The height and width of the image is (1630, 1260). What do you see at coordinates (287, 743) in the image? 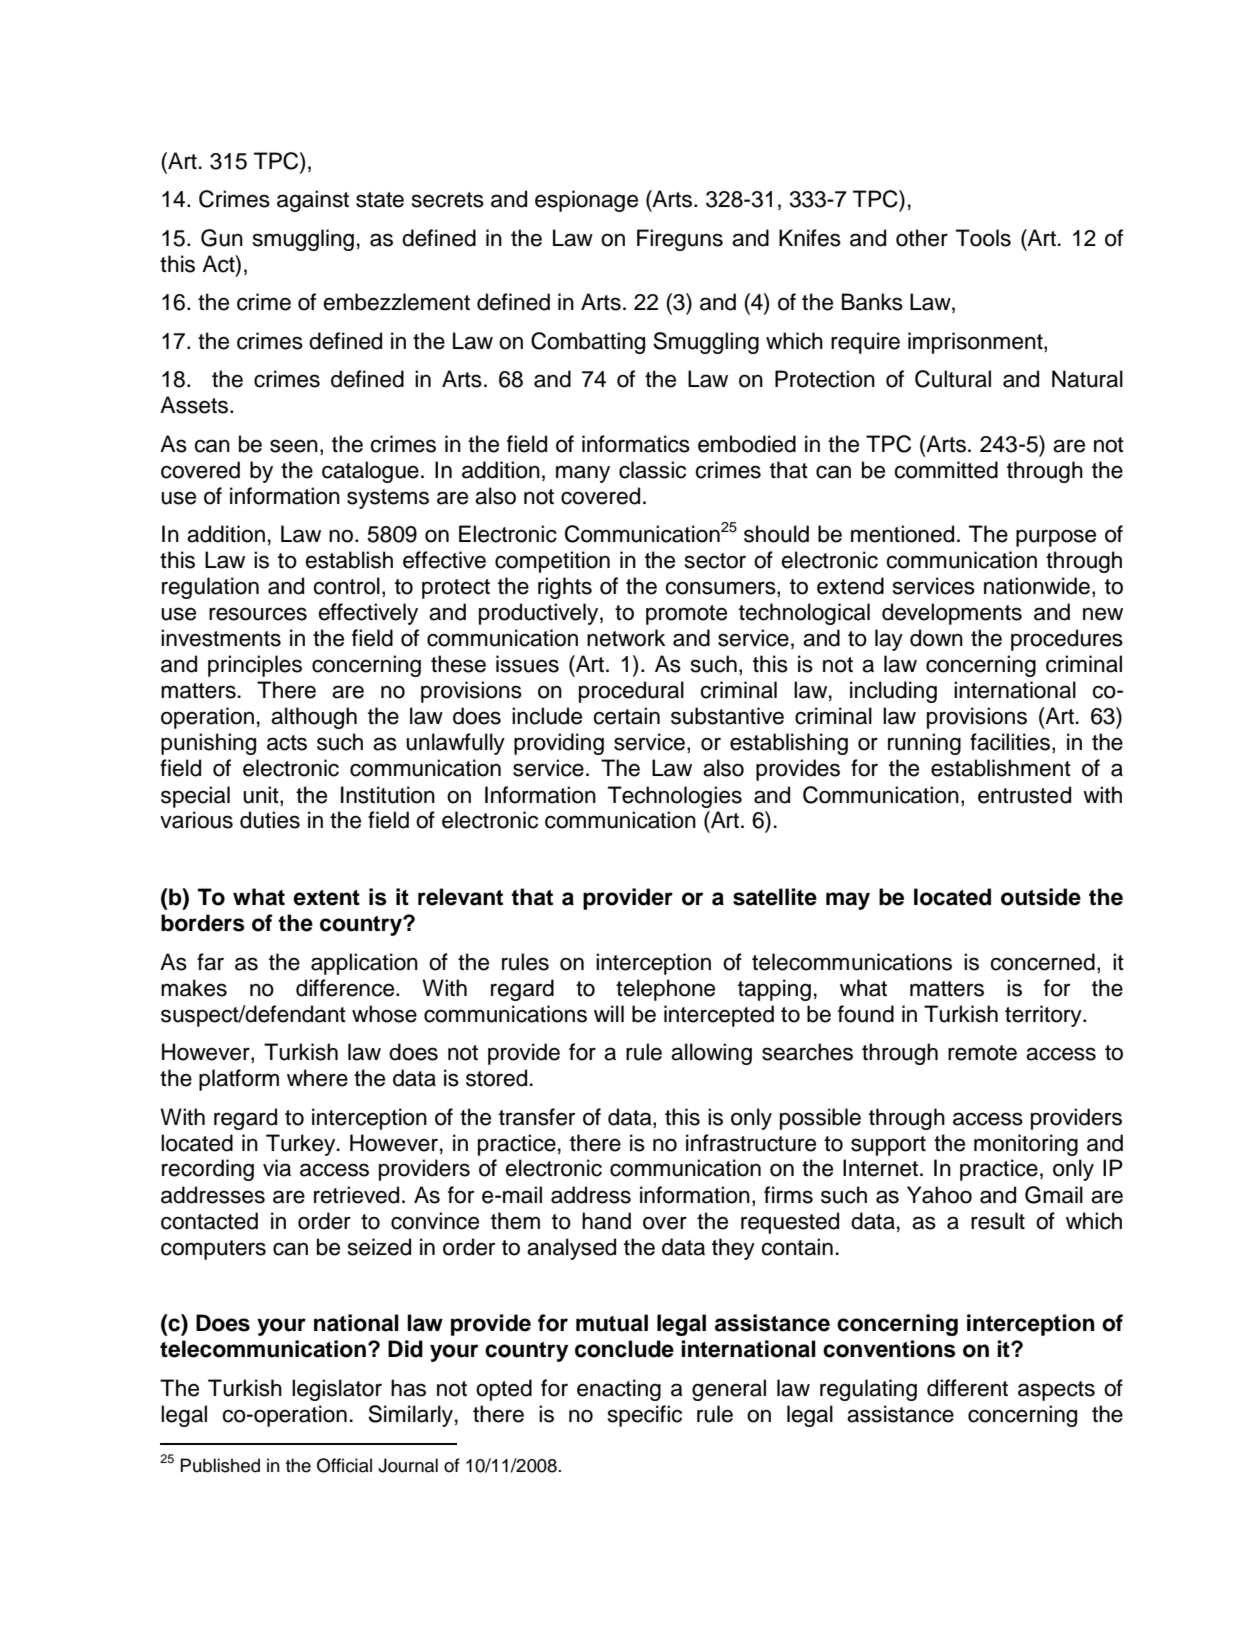
I see `acts` at bounding box center [287, 743].
